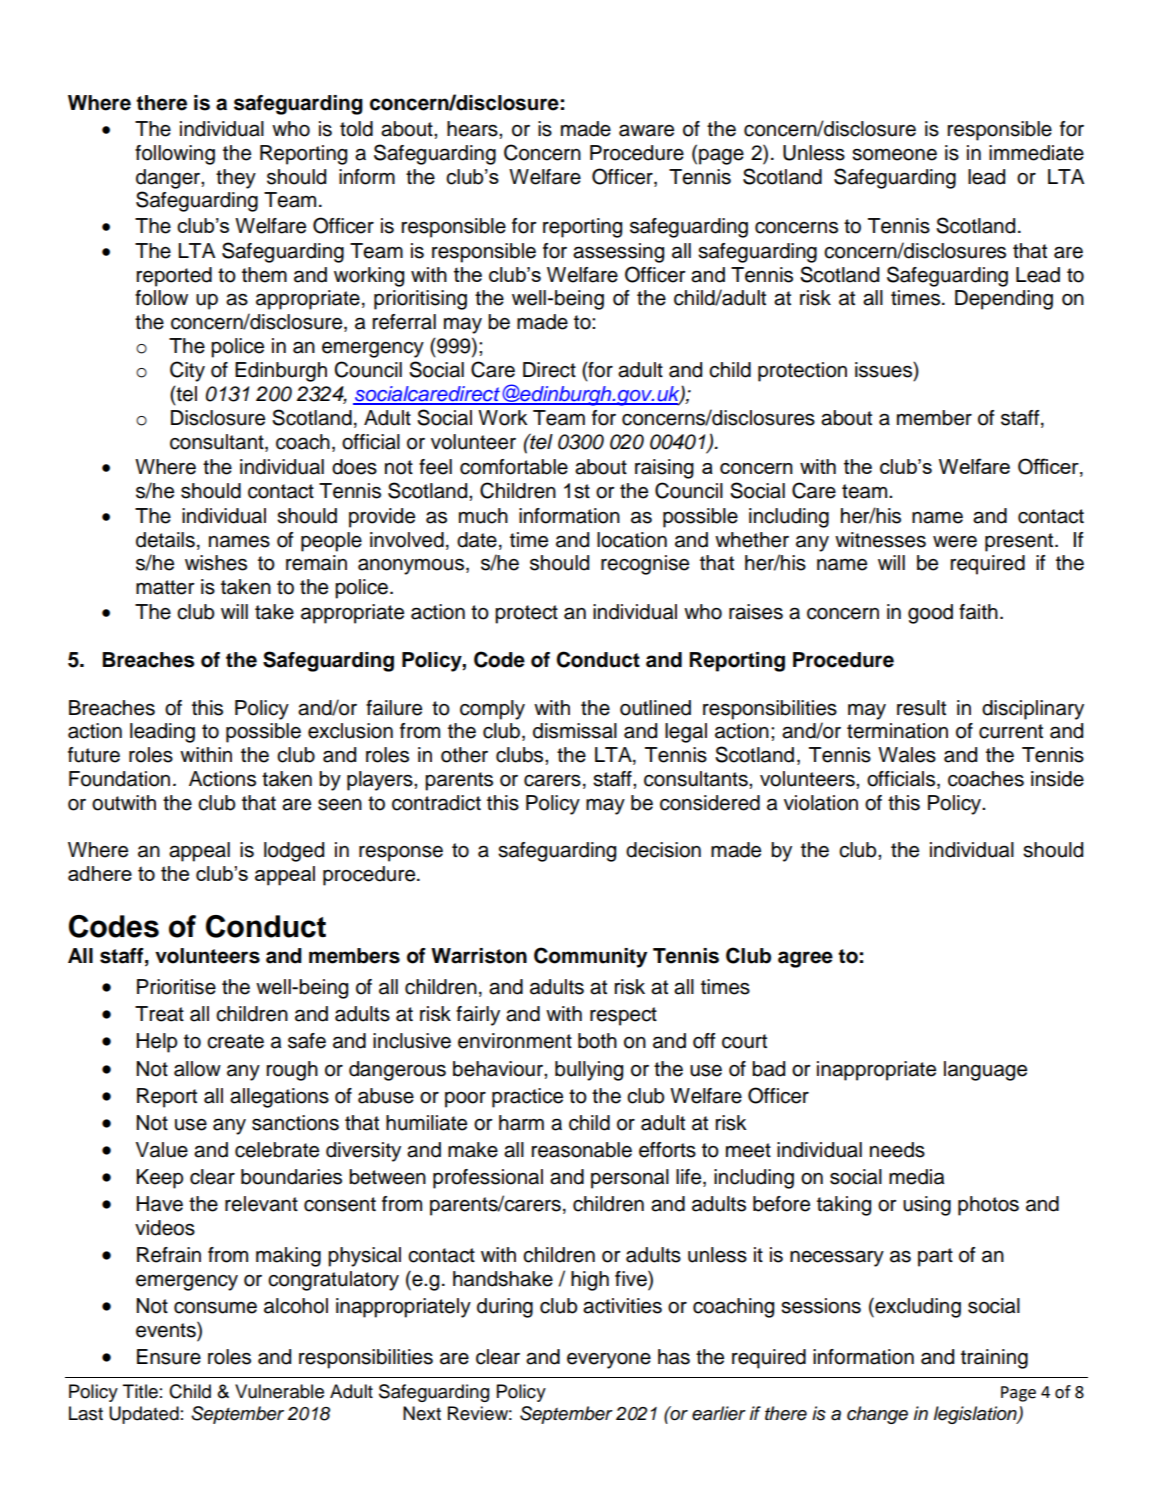  What do you see at coordinates (609, 1361) in the screenshot?
I see `everyone` at bounding box center [609, 1361].
